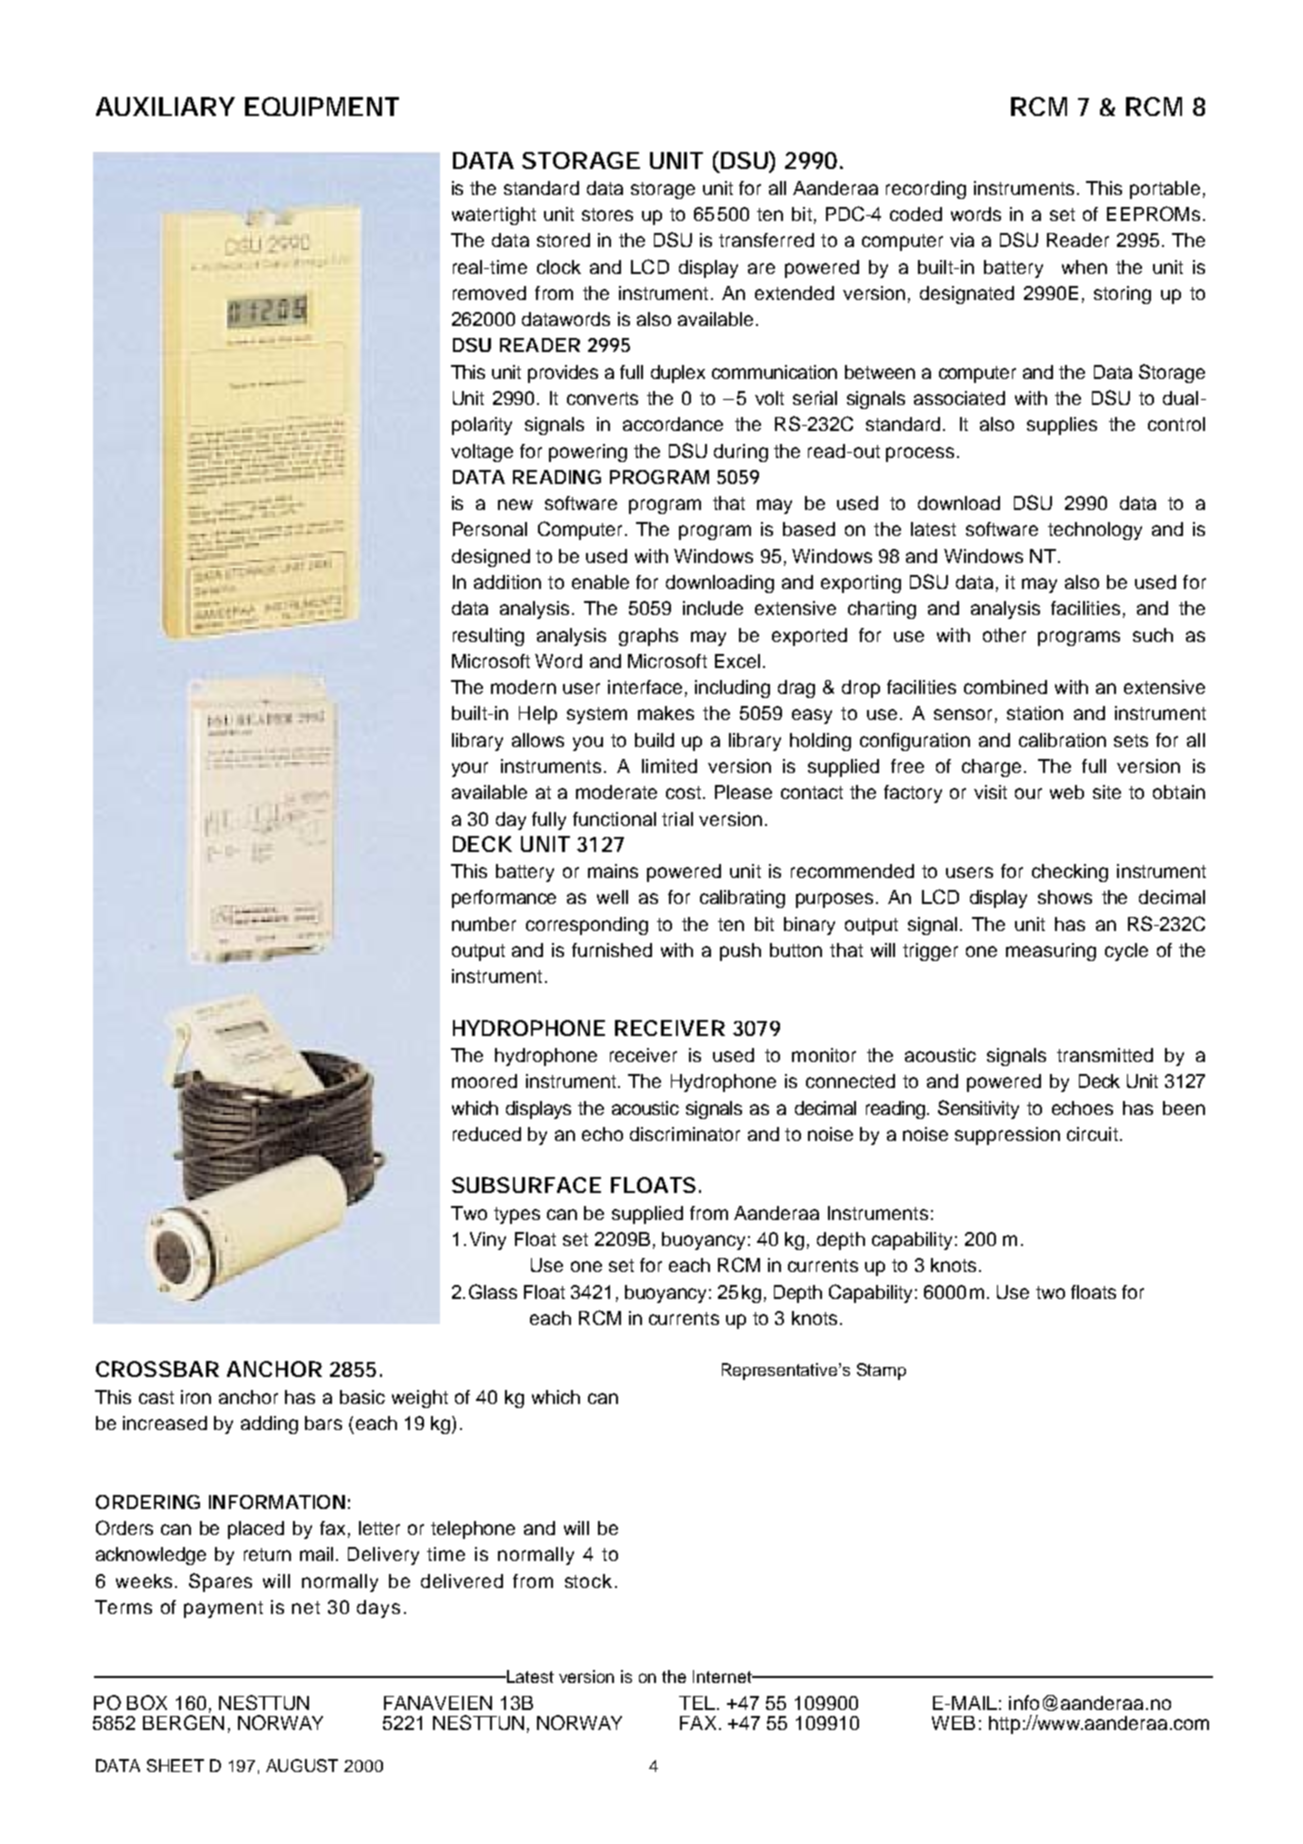 The image size is (1303, 1844). What do you see at coordinates (1051, 952) in the image?
I see `measuring` at bounding box center [1051, 952].
